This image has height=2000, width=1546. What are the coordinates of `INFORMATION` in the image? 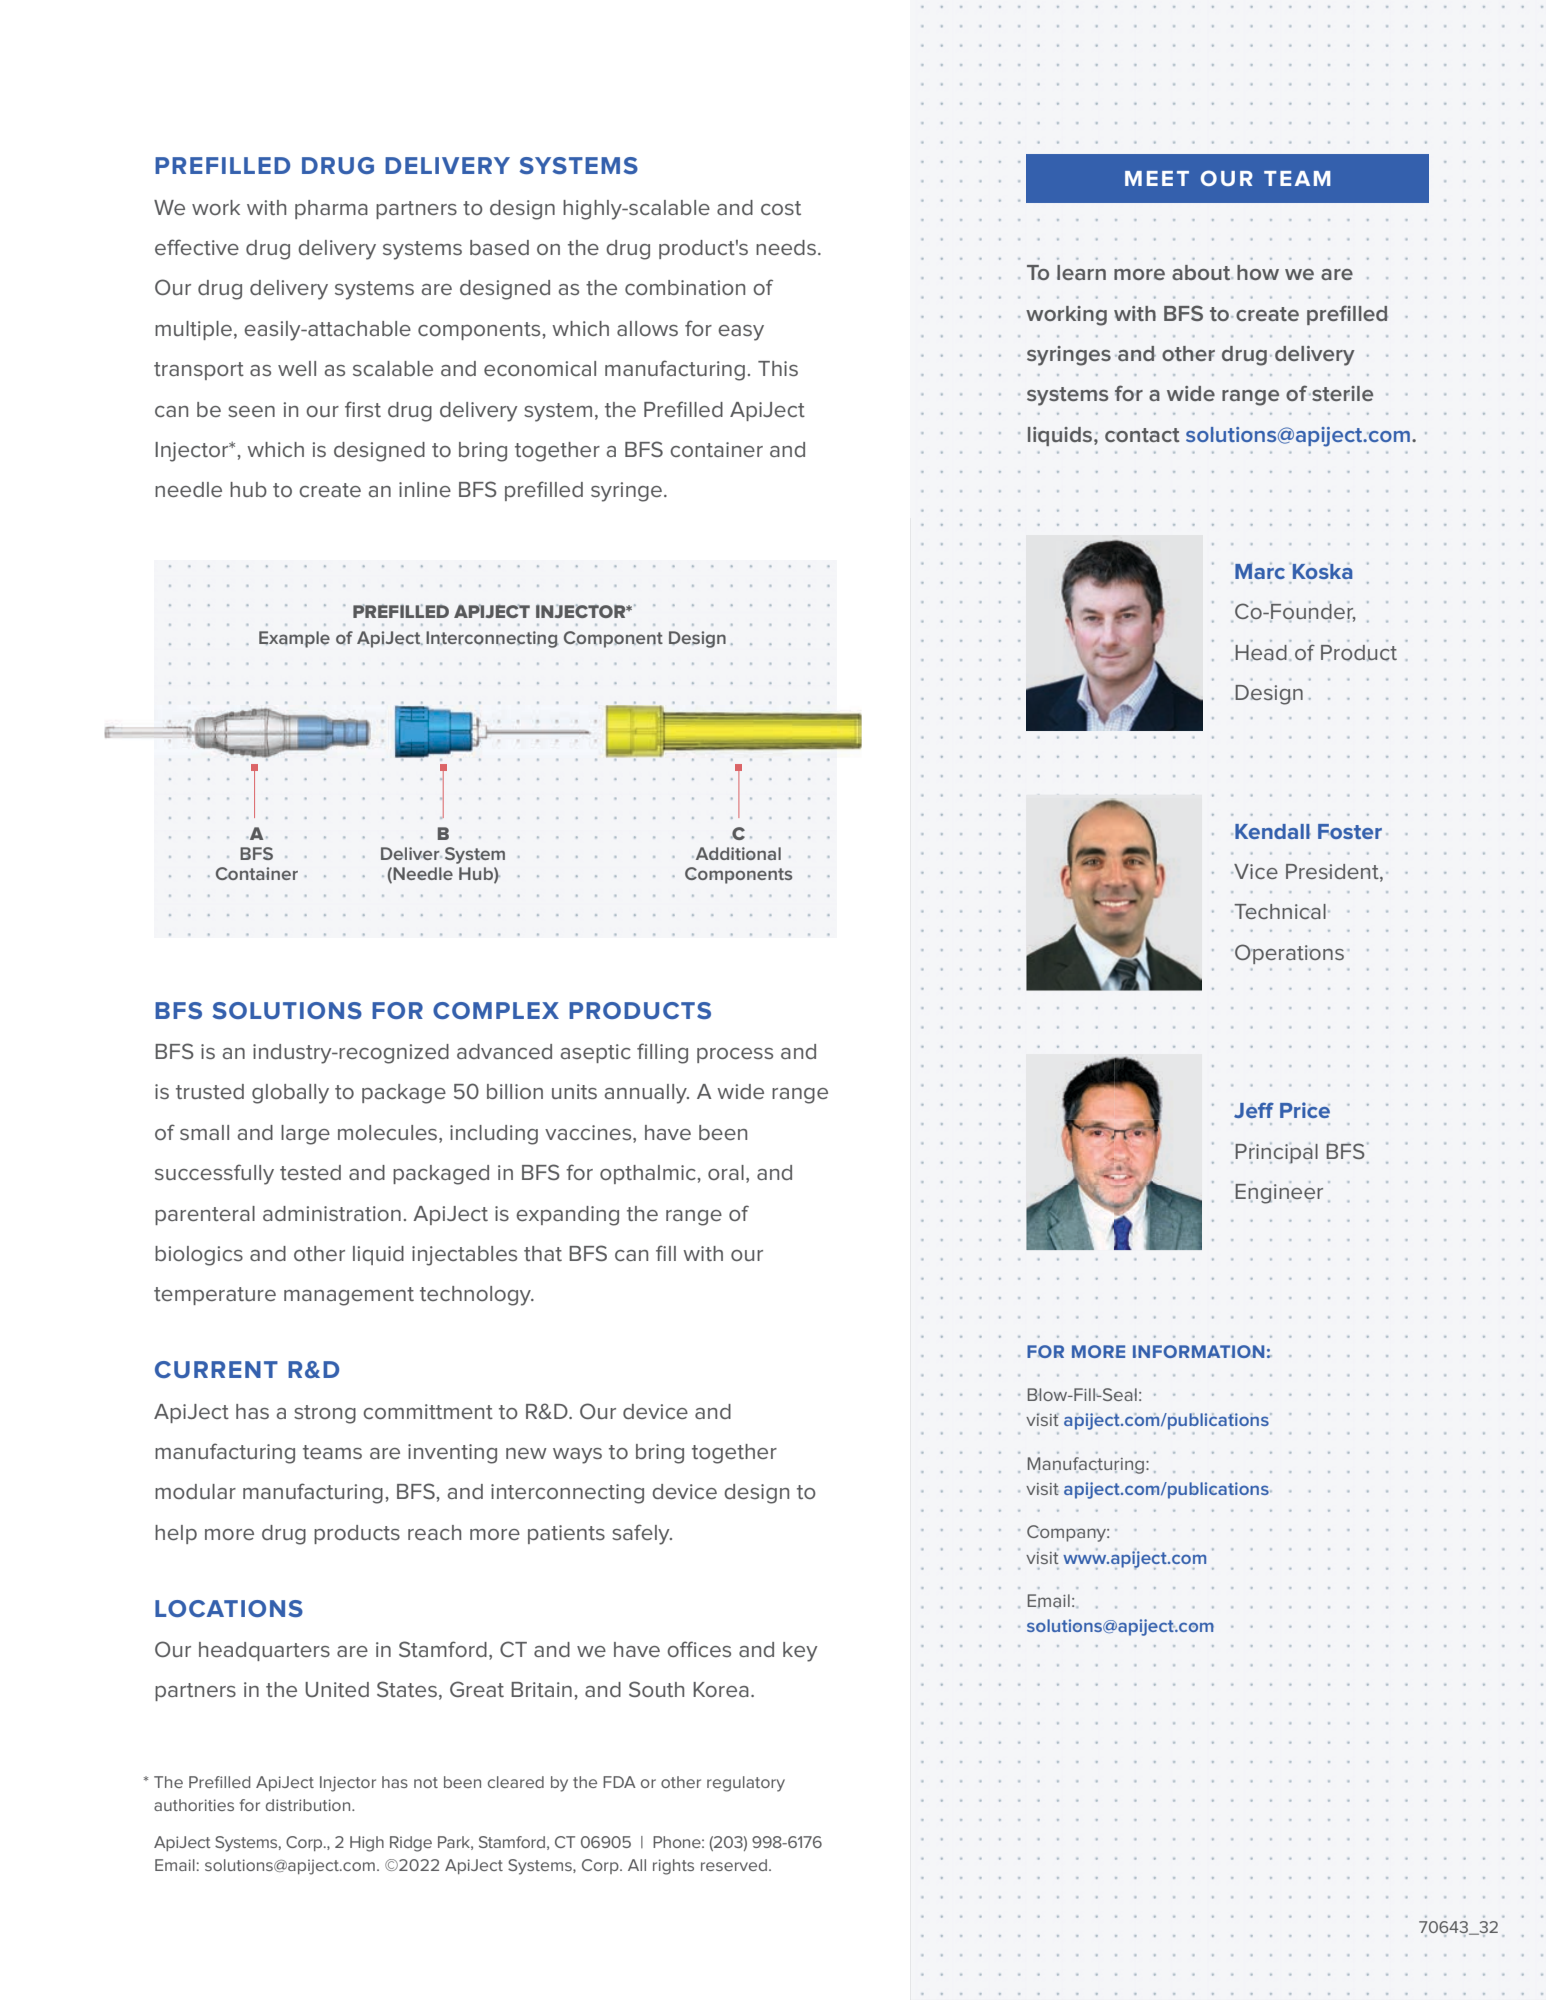 It's located at (1198, 1351).
